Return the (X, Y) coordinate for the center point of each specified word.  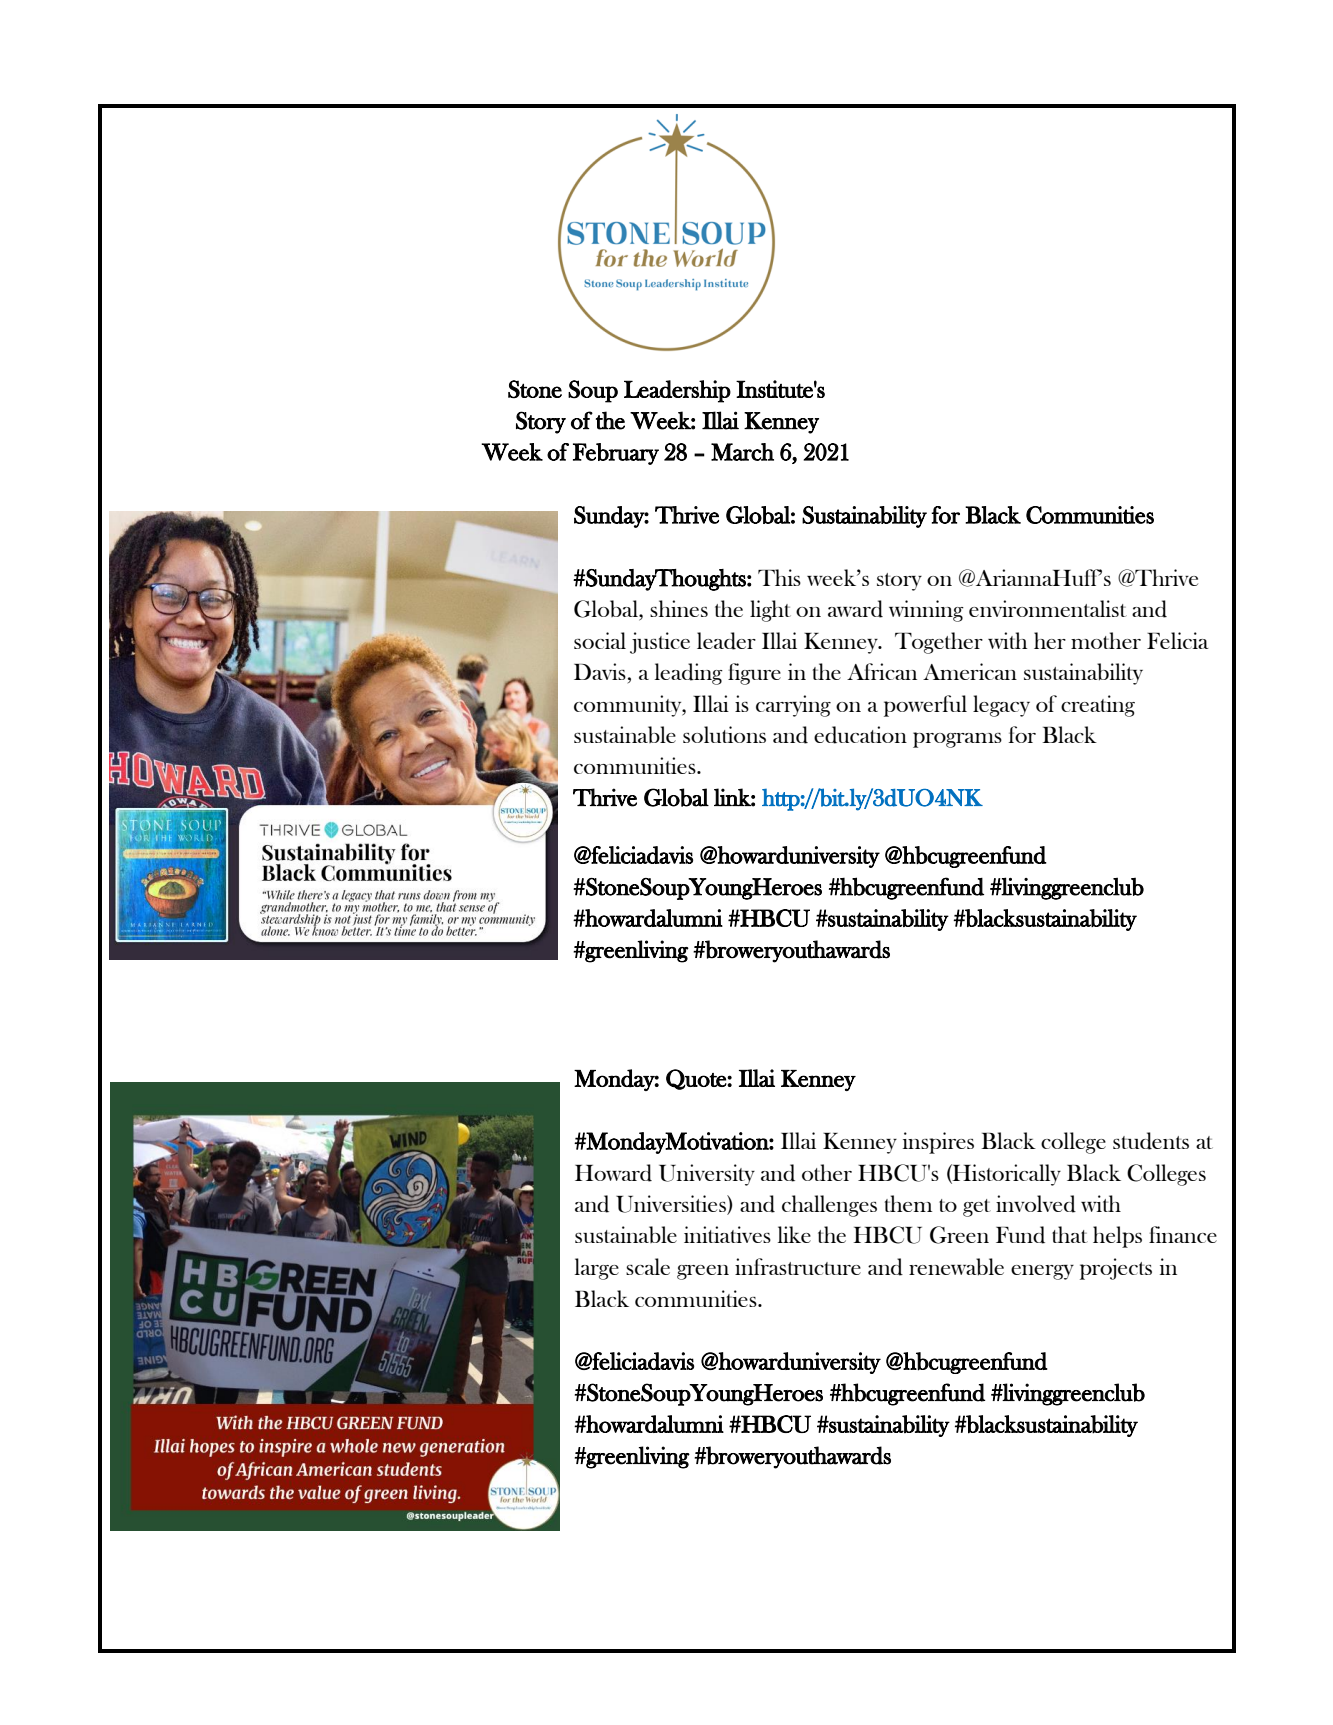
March (742, 452)
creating (1098, 706)
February (616, 454)
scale (648, 1266)
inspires (938, 1143)
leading (689, 674)
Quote (697, 1079)
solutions (724, 734)
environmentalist (1048, 608)
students (1151, 1141)
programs (957, 740)
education (860, 735)
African (882, 671)
